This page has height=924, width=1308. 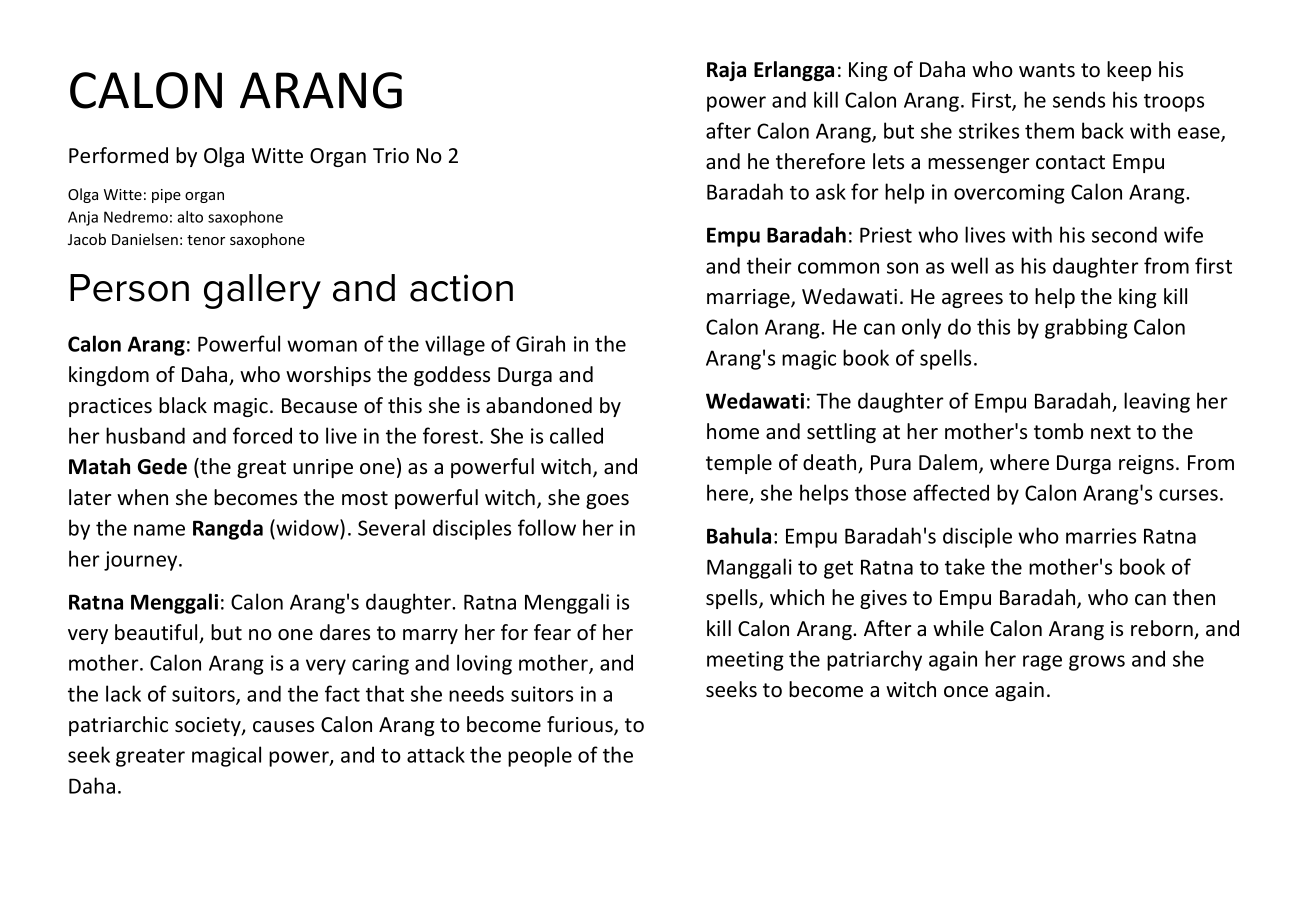 What do you see at coordinates (1079, 99) in the page?
I see `sends` at bounding box center [1079, 99].
